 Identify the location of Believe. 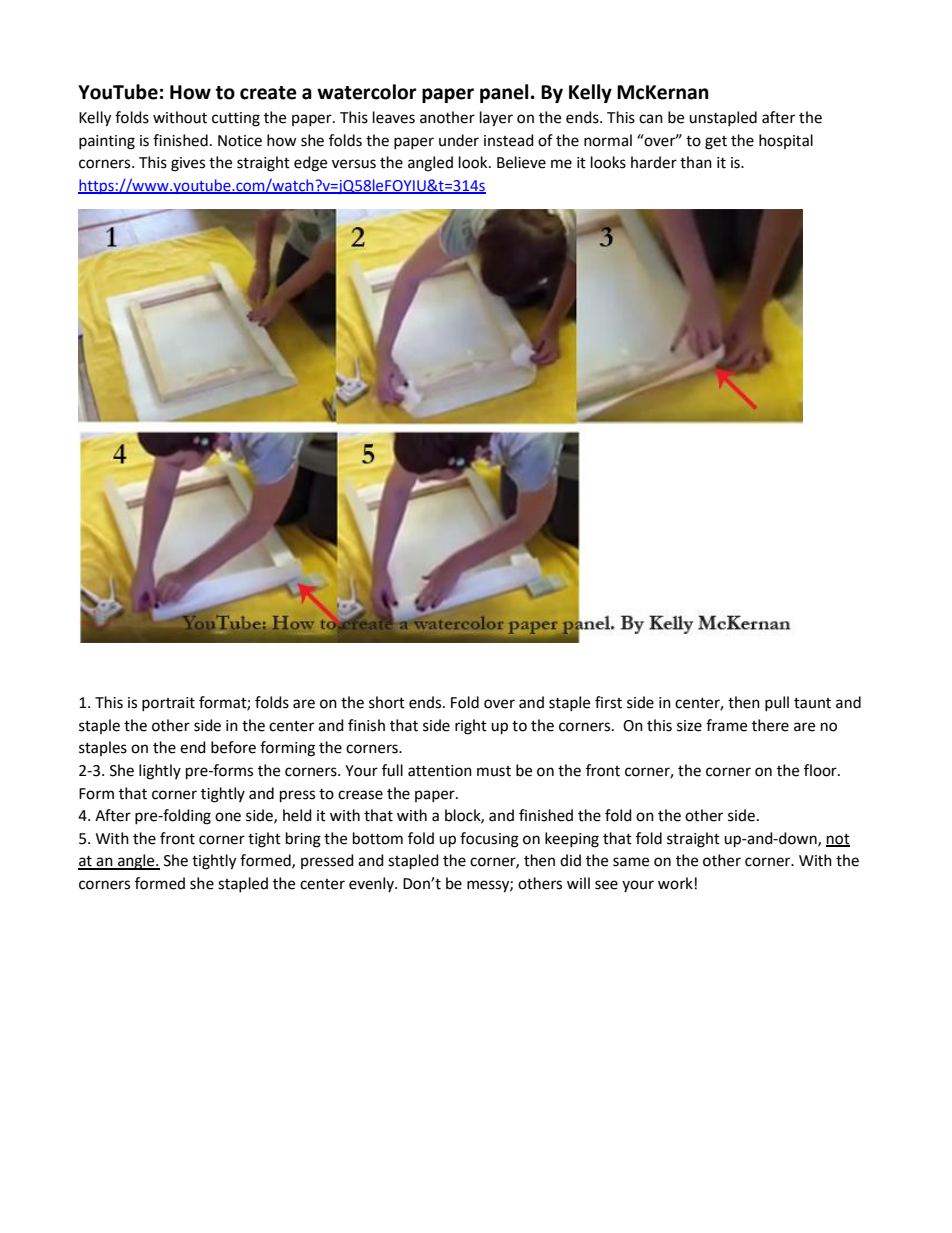
(521, 162).
